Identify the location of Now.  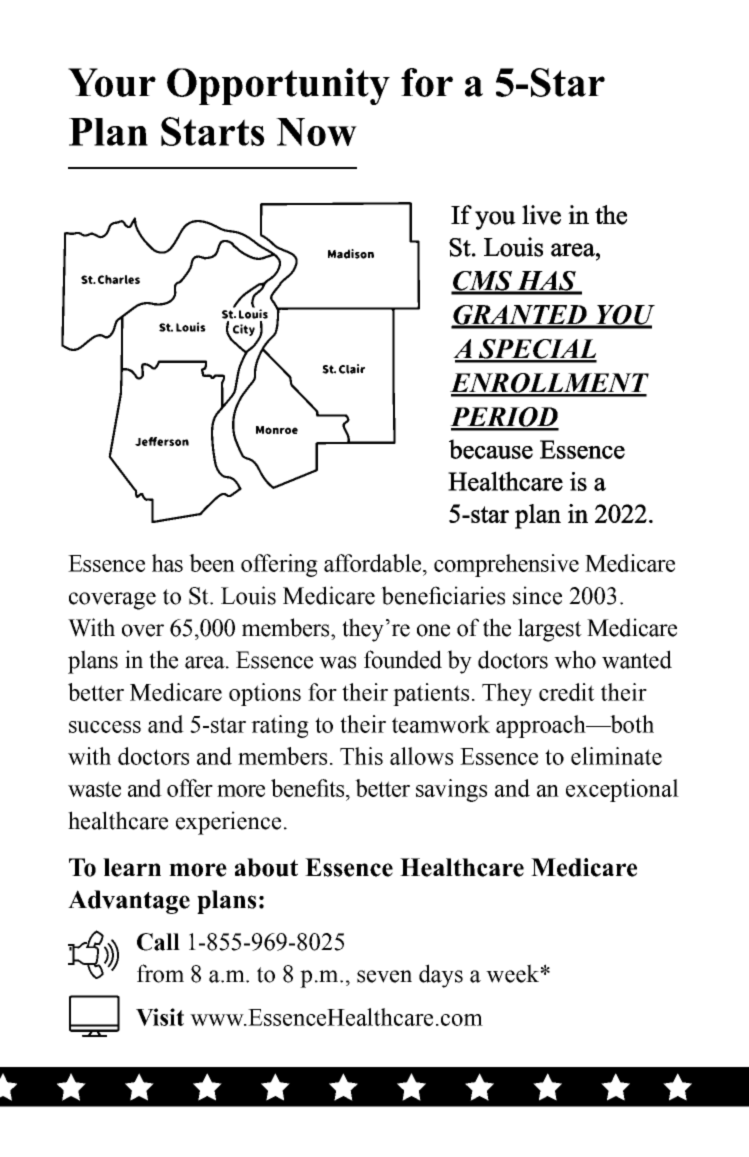
(316, 132).
